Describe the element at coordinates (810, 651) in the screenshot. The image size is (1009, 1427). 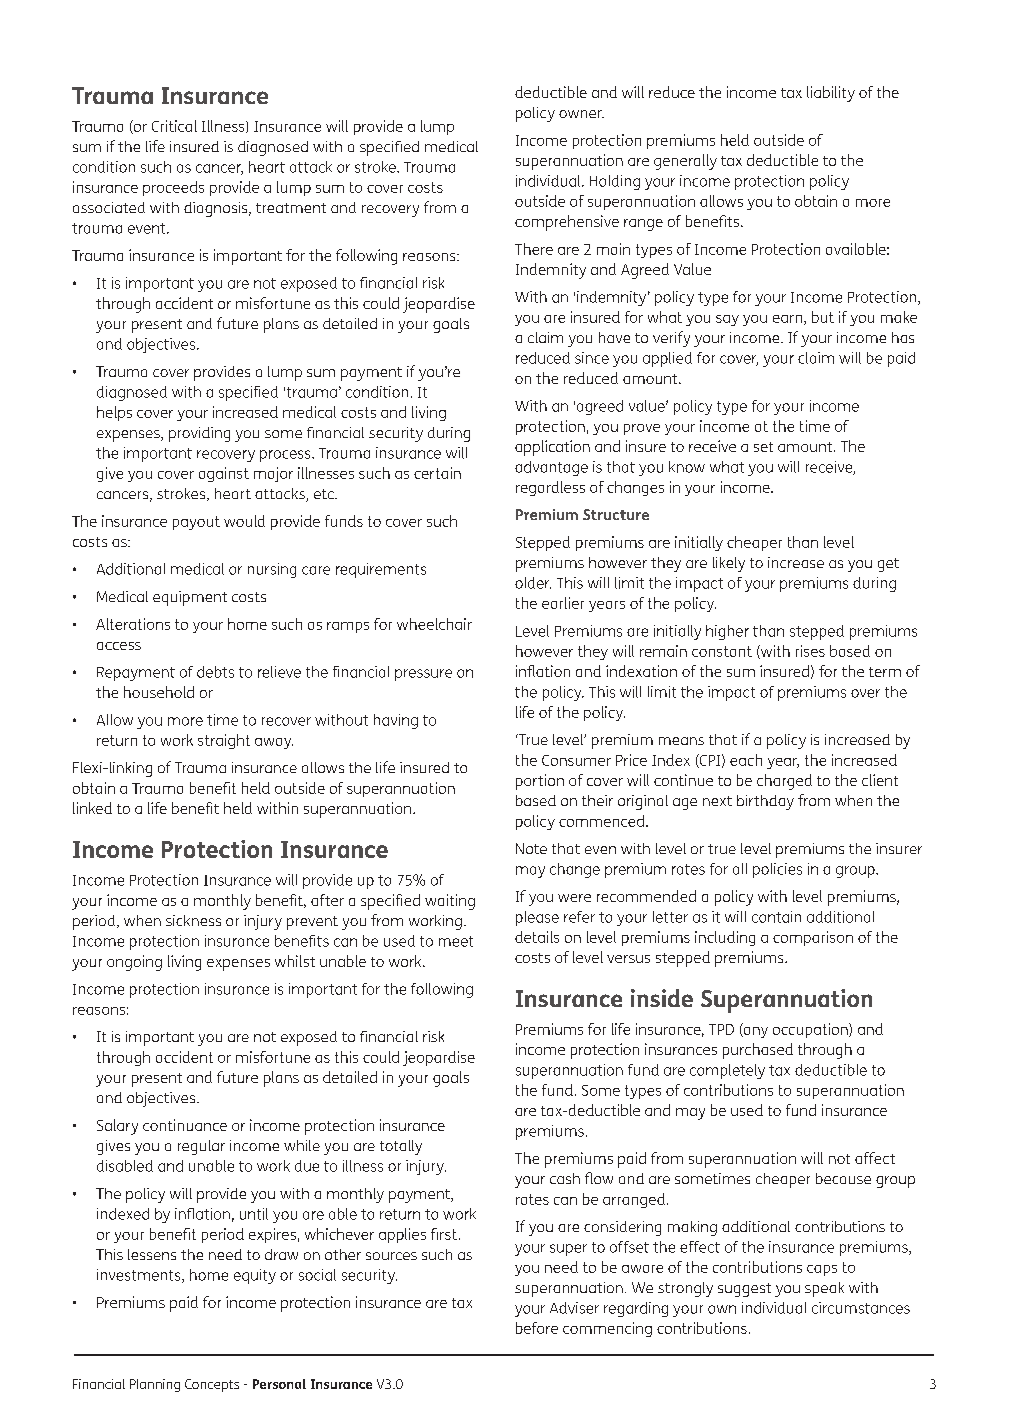
I see `rises` at that location.
